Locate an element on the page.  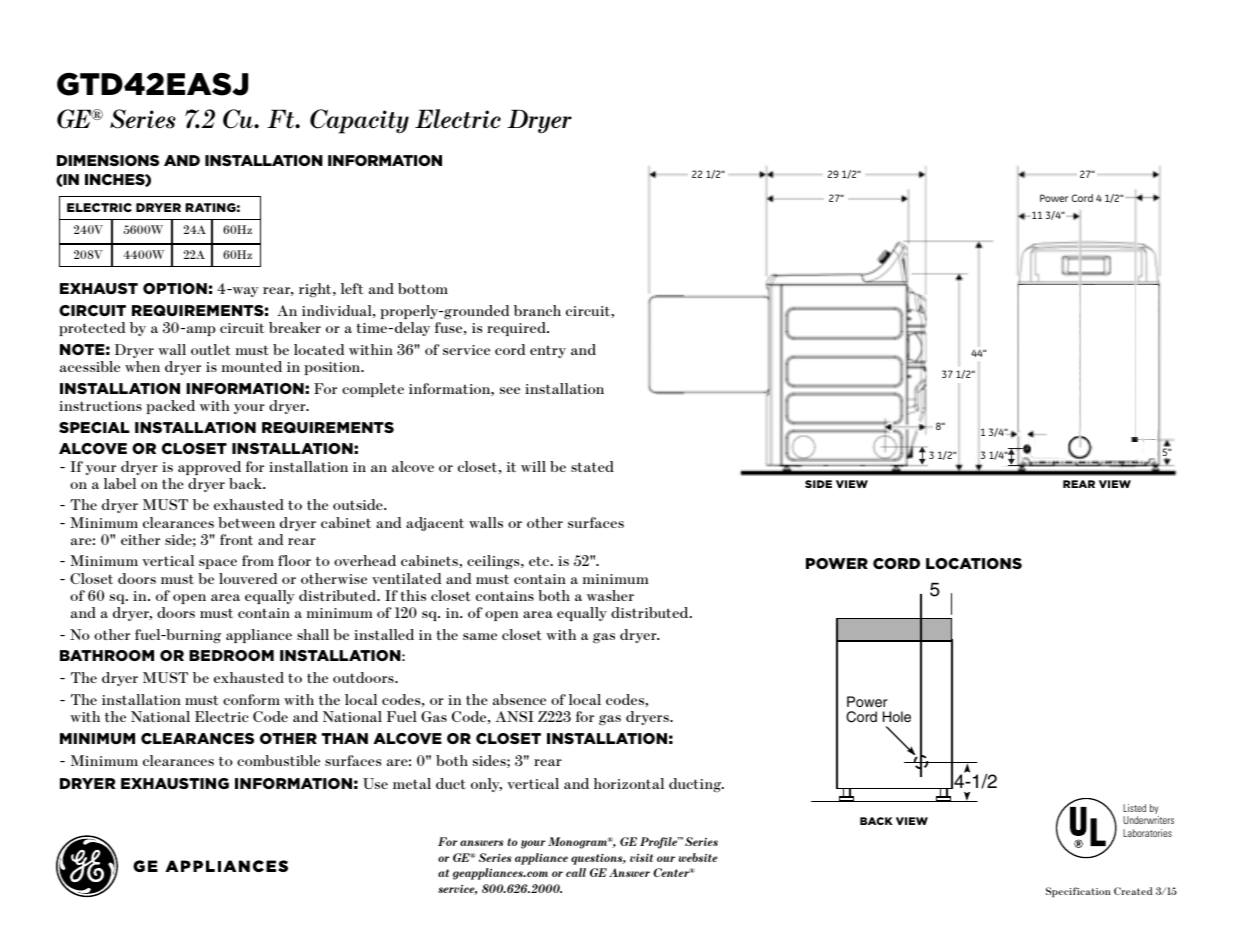
stated is located at coordinates (592, 466).
